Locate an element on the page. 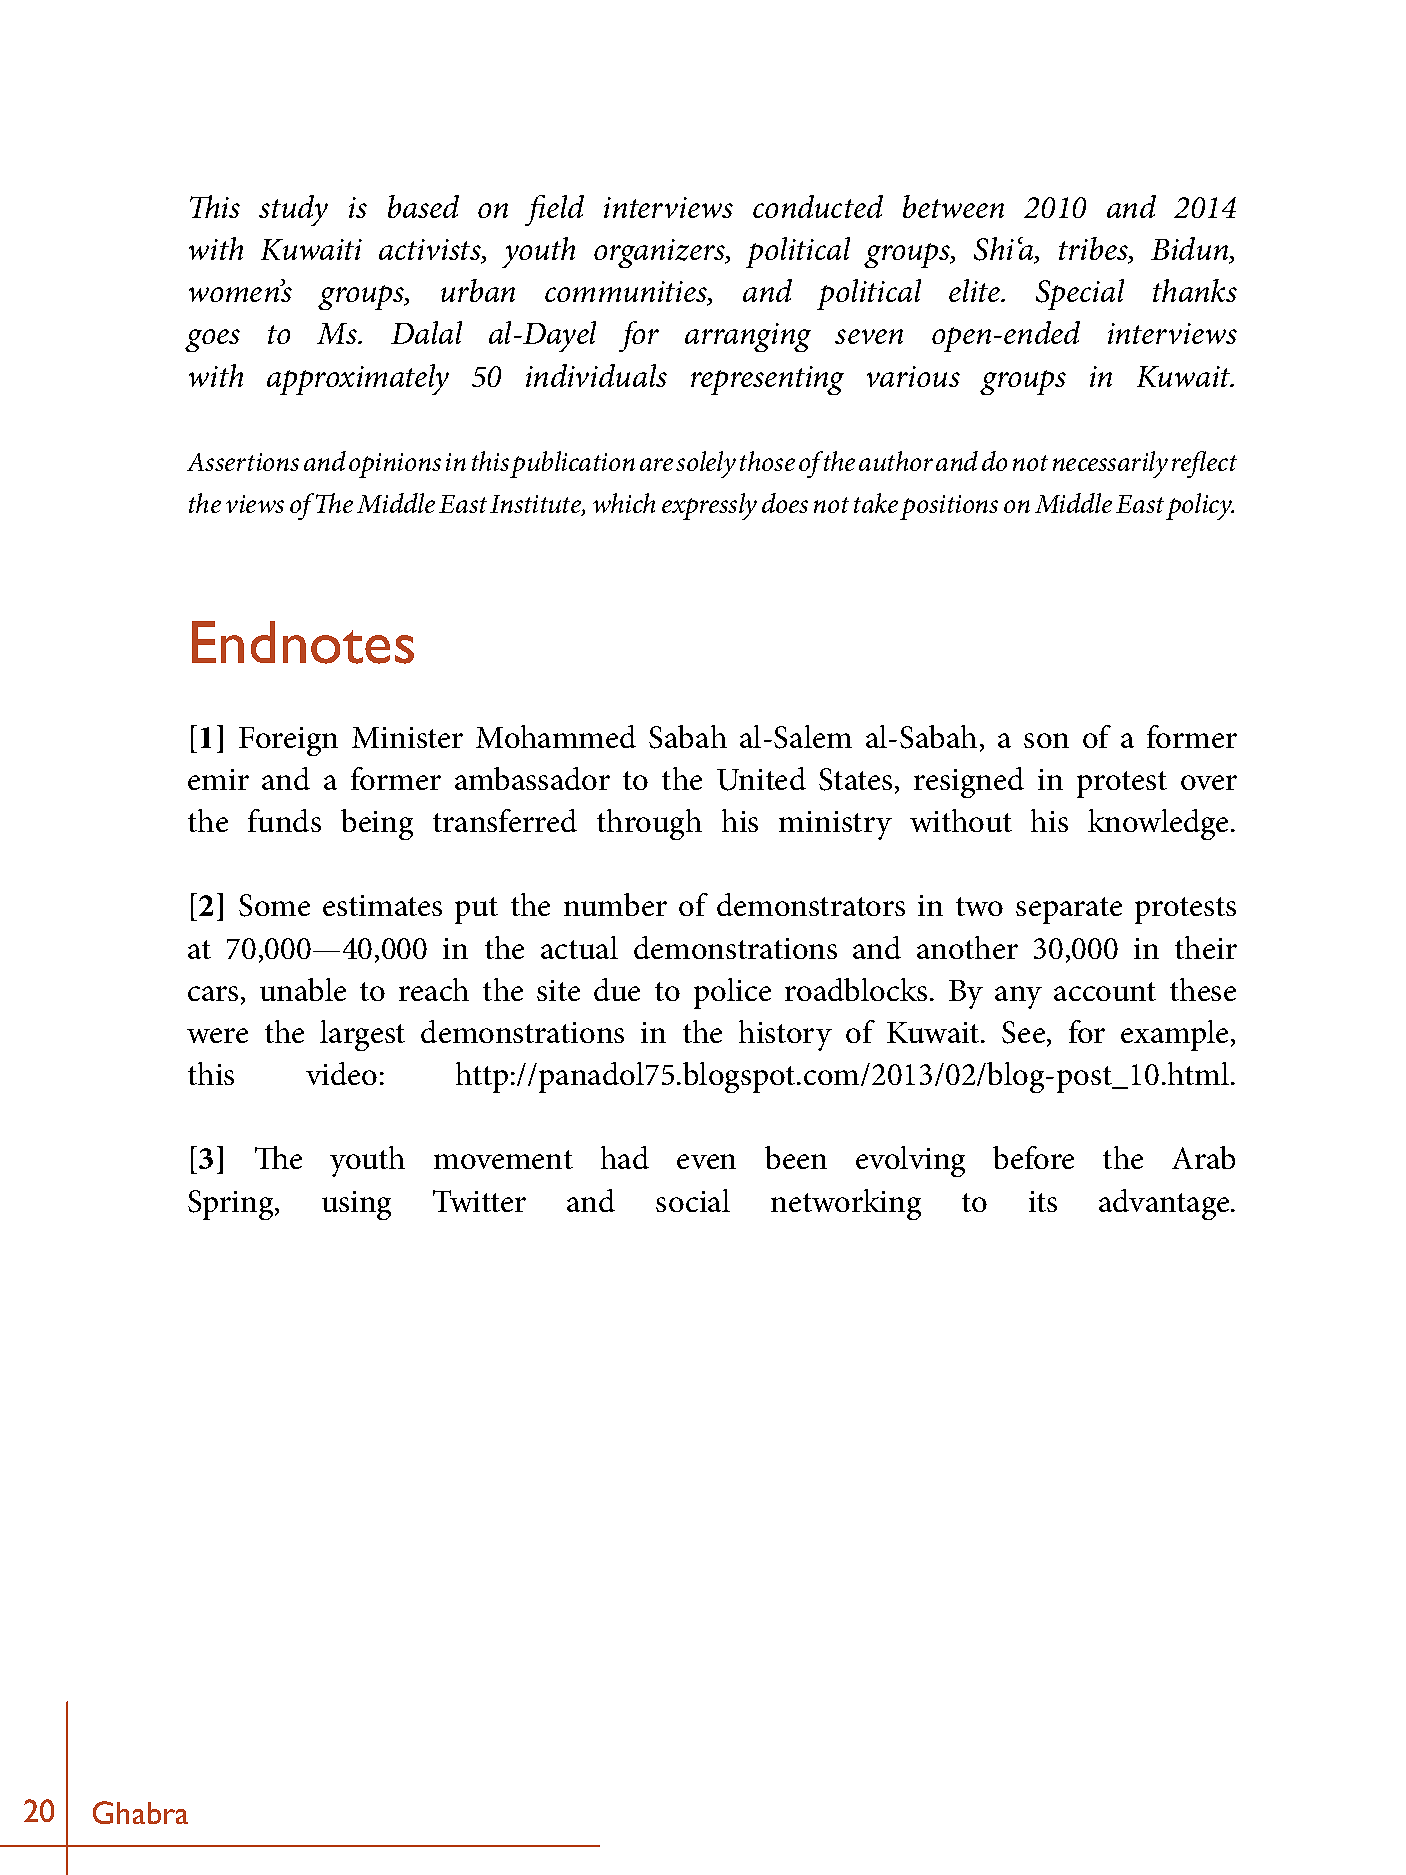 This page has height=1875, width=1406. before is located at coordinates (1033, 1157).
